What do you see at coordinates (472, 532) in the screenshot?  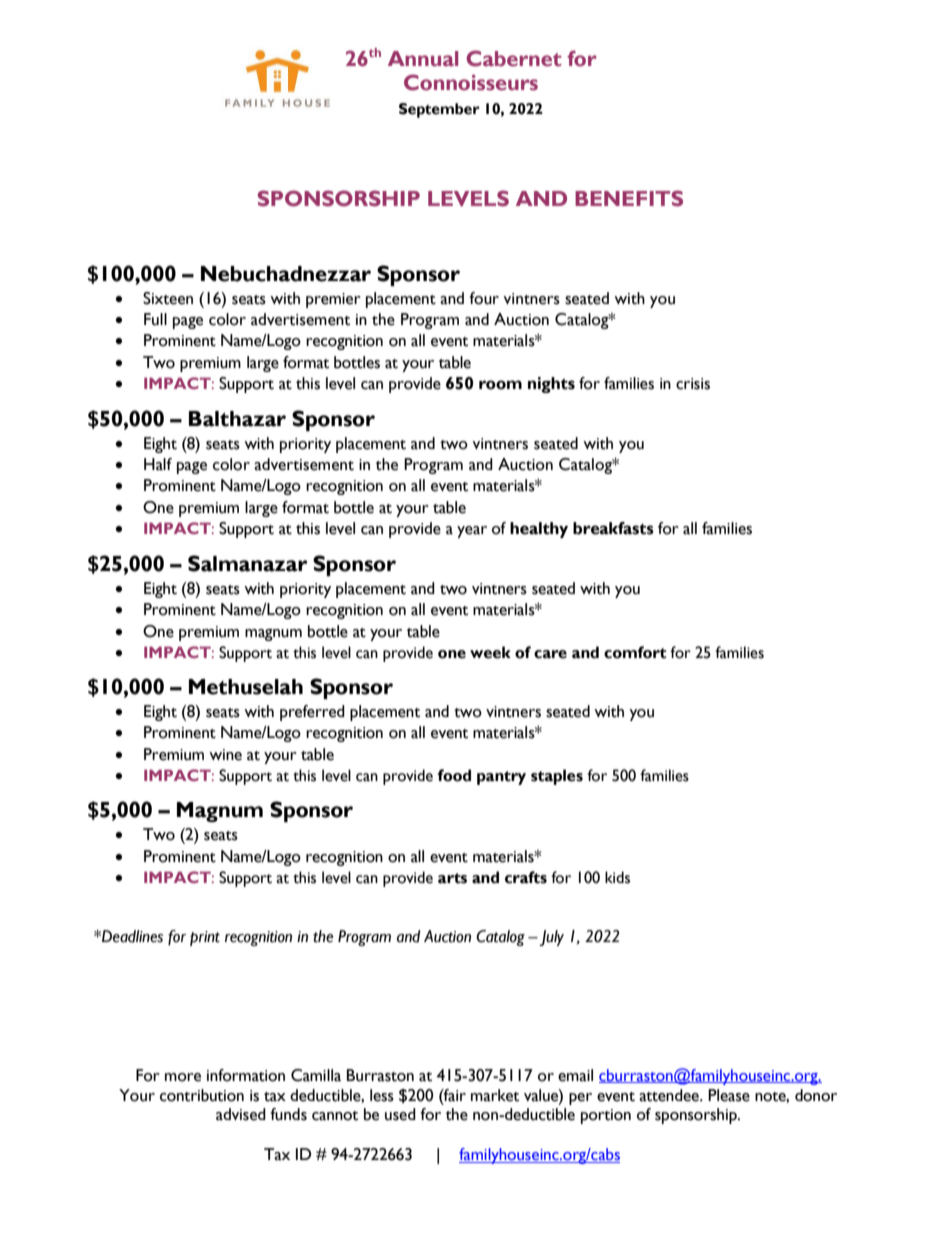 I see `year` at bounding box center [472, 532].
